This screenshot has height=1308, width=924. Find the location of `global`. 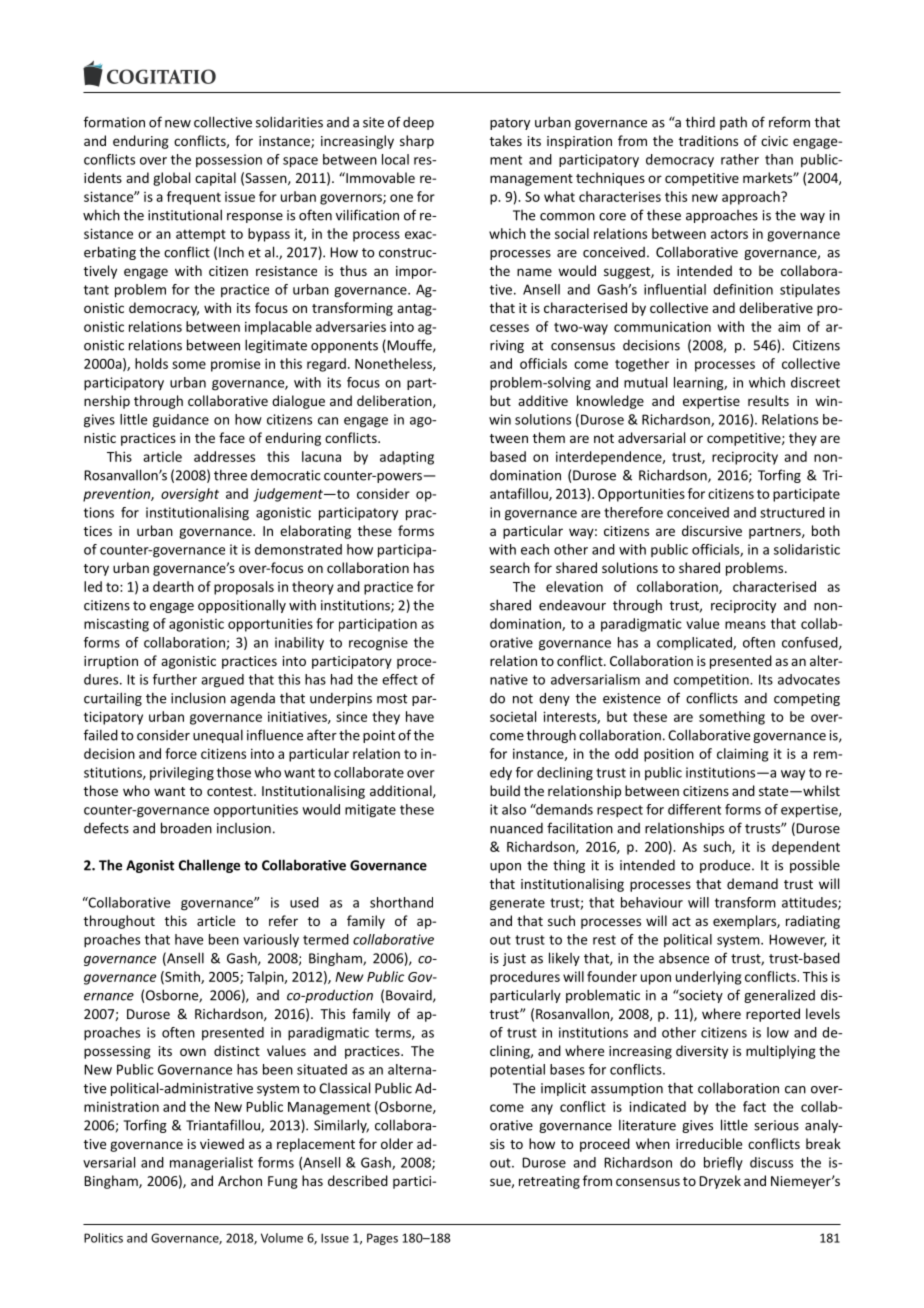

global is located at coordinates (171, 179).
